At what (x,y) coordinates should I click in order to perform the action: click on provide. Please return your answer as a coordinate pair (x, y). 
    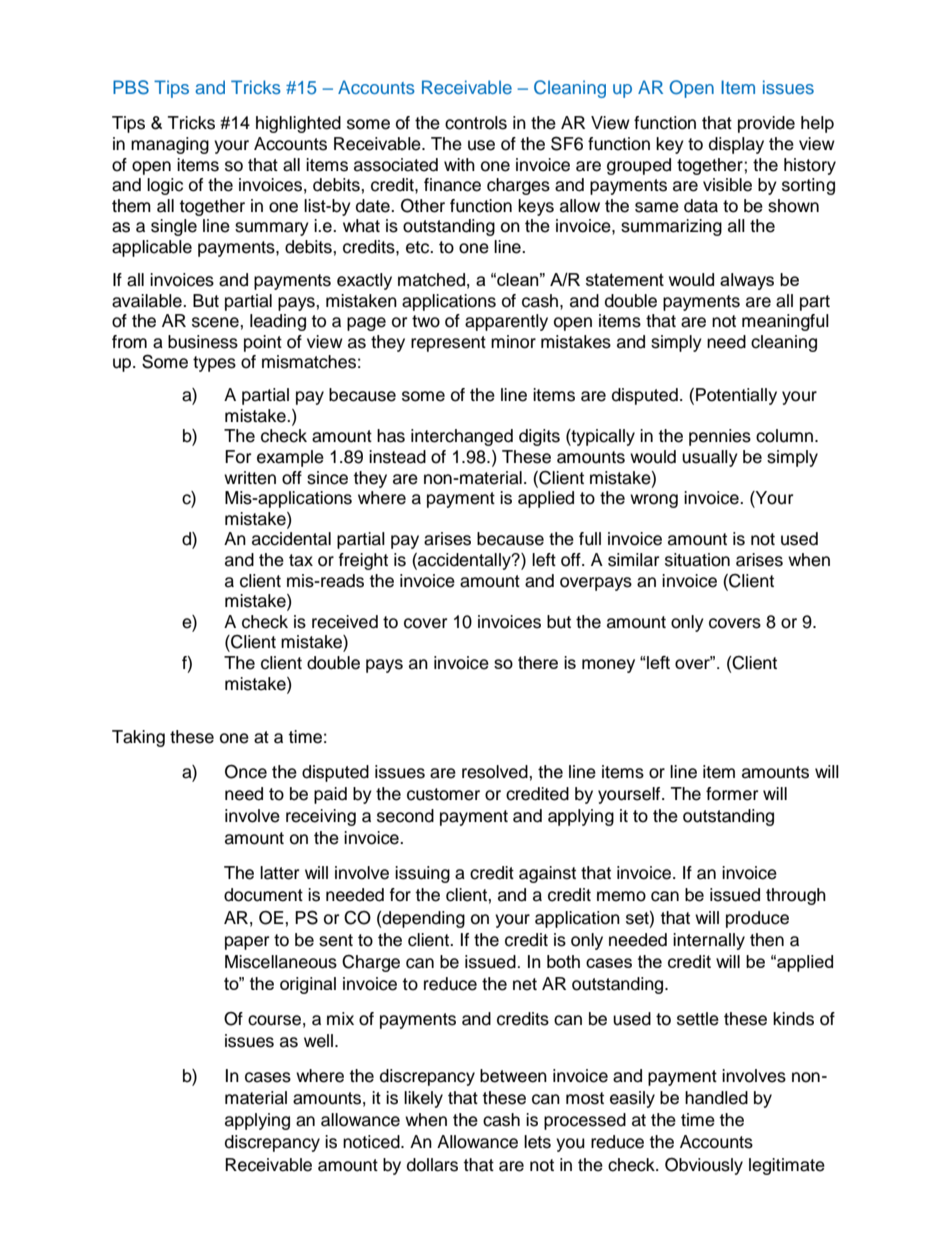
    Looking at the image, I should click on (766, 124).
